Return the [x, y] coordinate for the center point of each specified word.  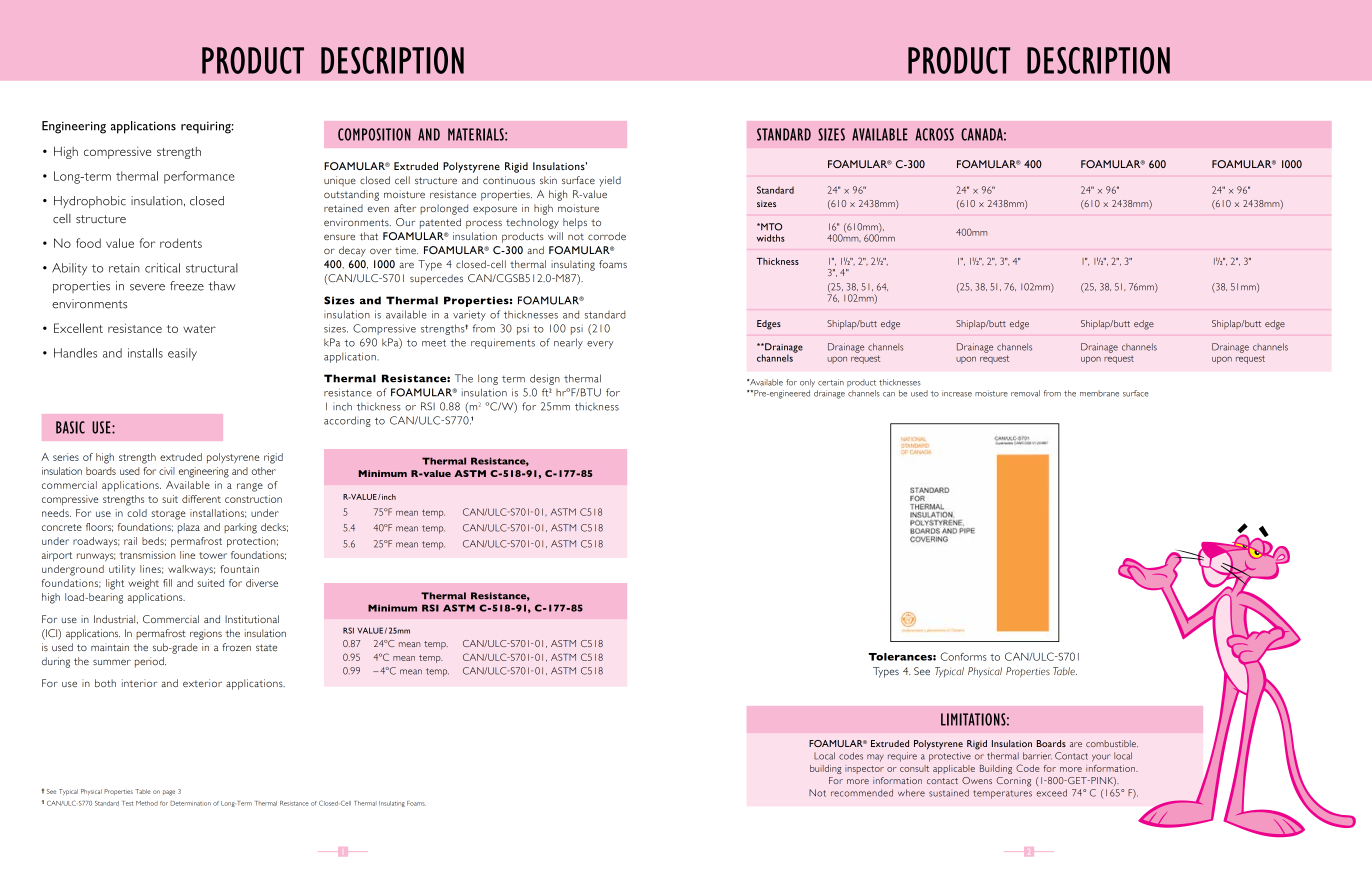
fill [167, 583]
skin [548, 180]
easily [182, 354]
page [169, 793]
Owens [977, 780]
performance [199, 177]
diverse [262, 583]
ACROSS [934, 134]
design [545, 379]
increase [957, 393]
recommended [862, 793]
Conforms [963, 656]
